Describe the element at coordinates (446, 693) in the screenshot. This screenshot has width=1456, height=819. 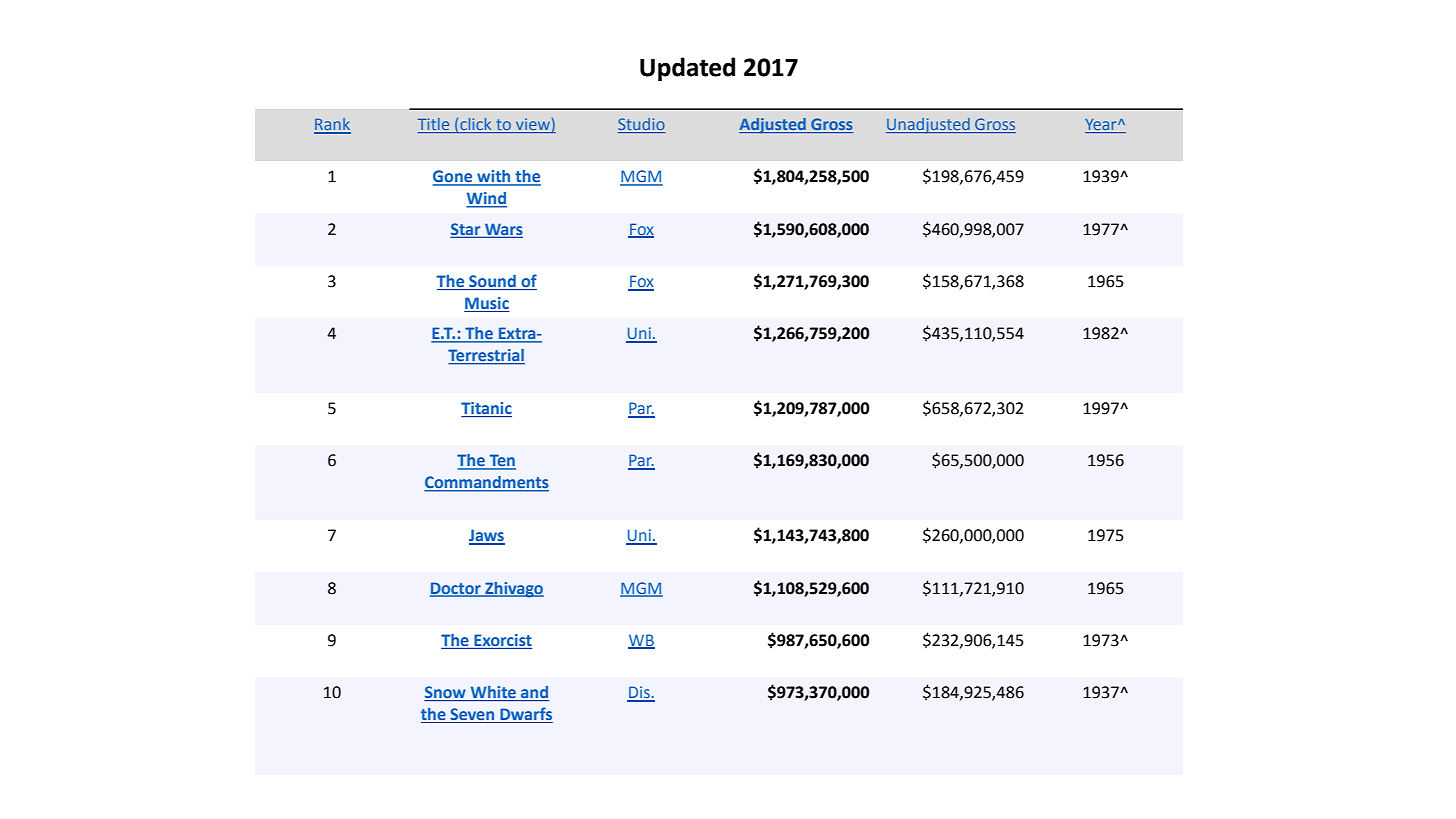
I see `Snow` at that location.
